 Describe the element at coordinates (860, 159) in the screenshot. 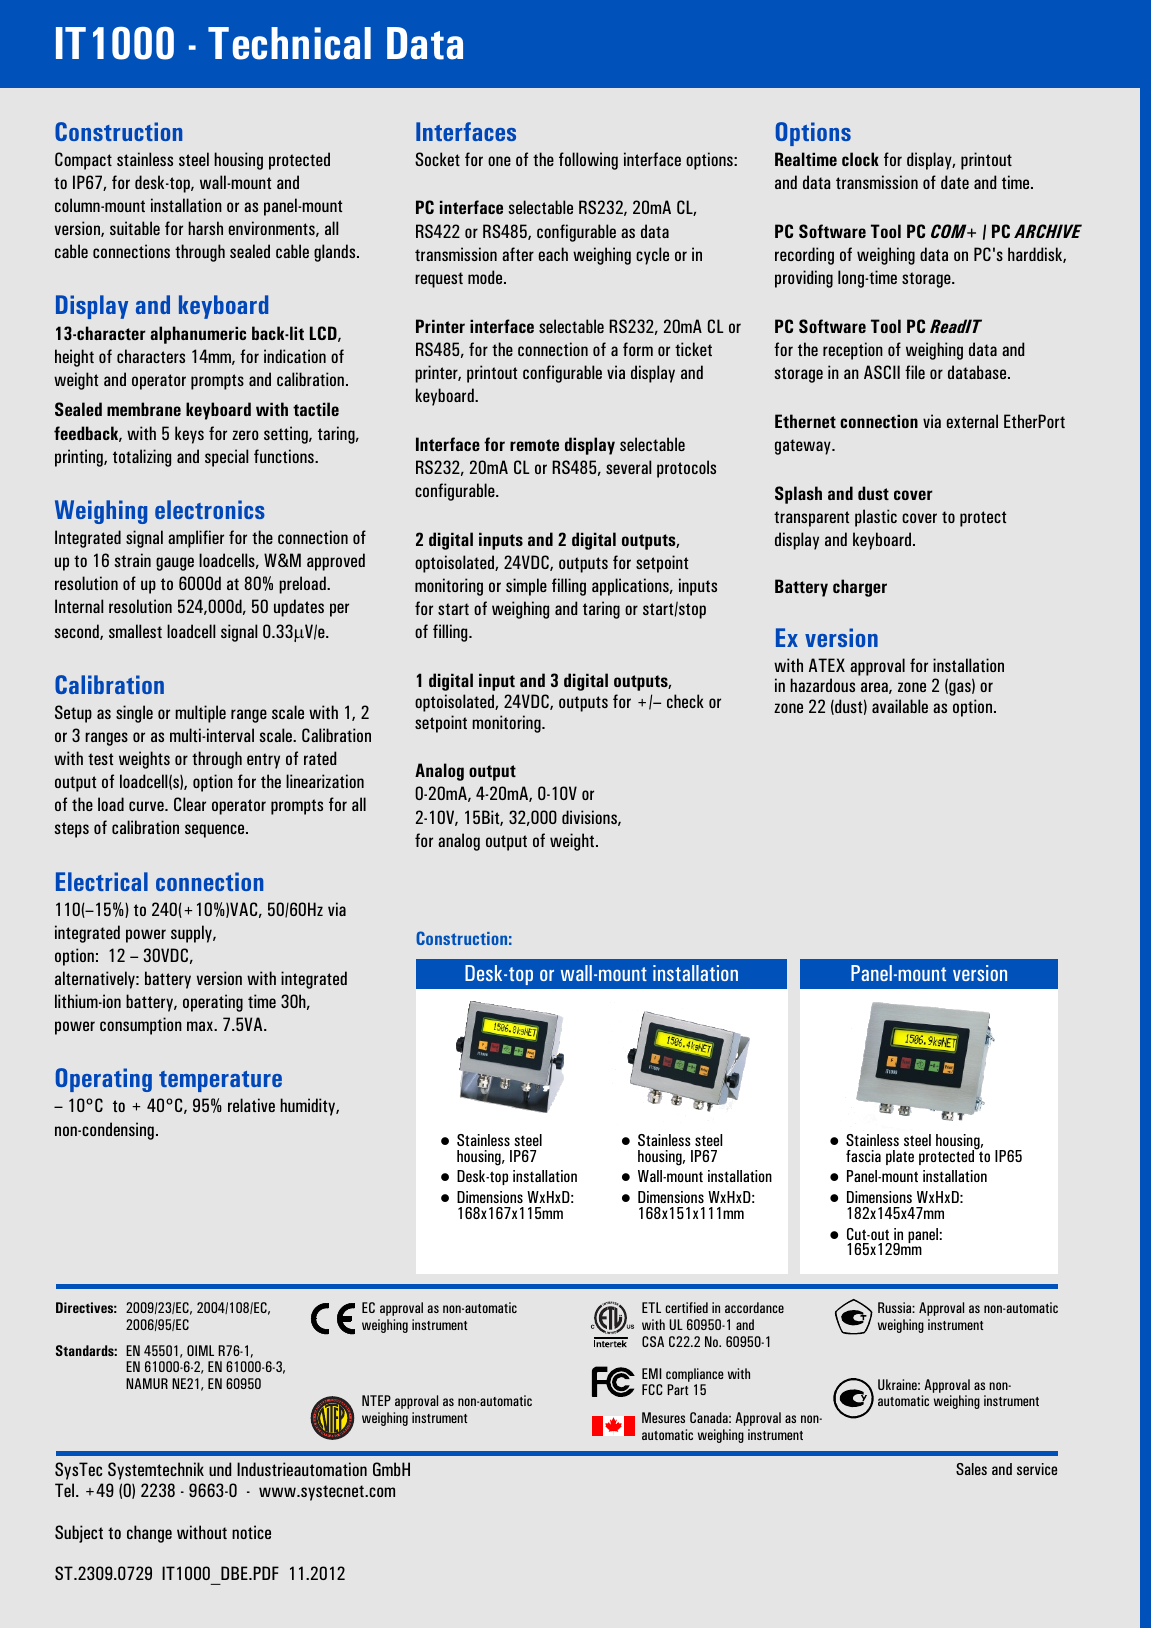

I see `clock` at that location.
